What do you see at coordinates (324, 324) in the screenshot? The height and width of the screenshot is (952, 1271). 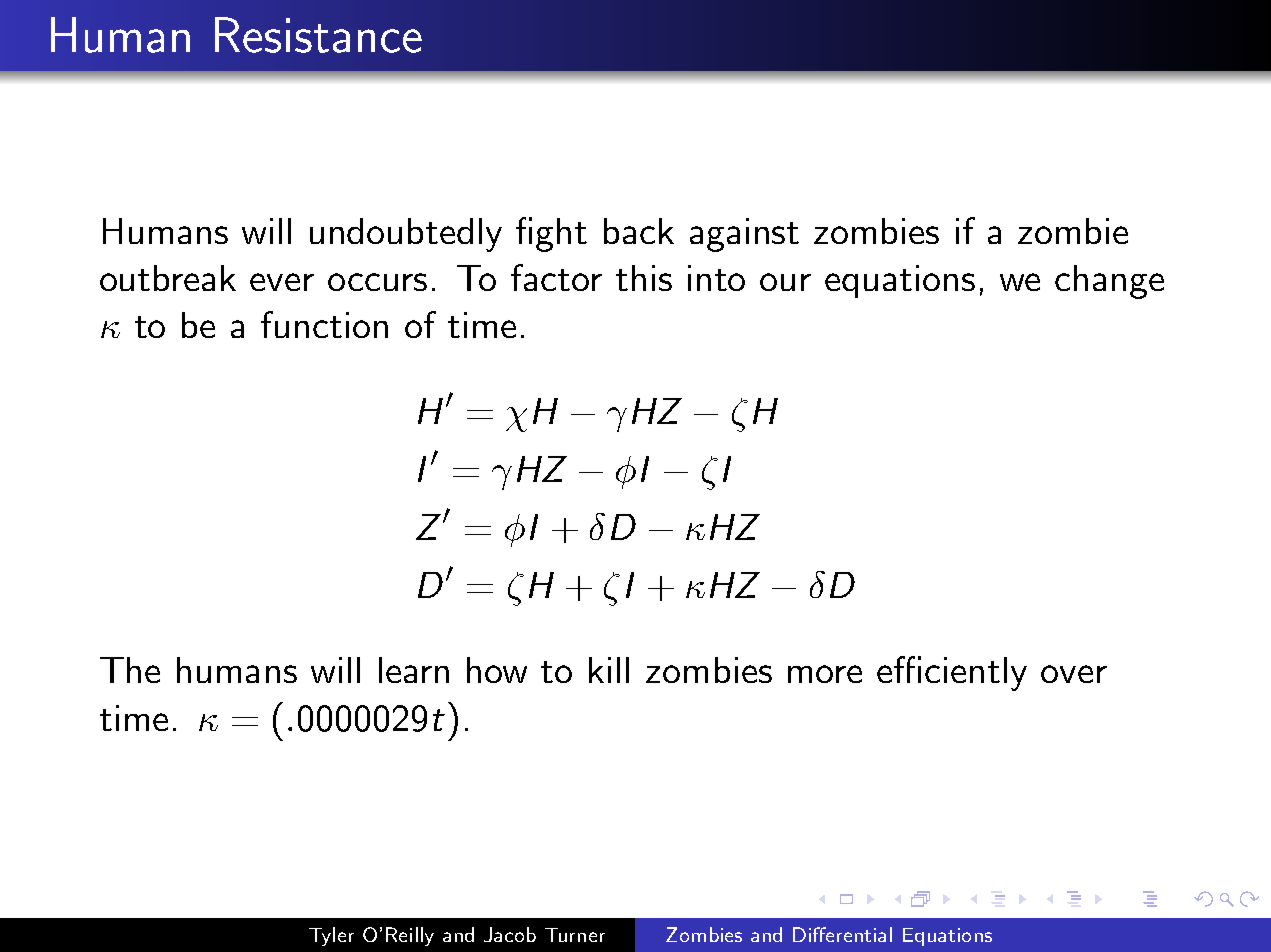 I see `function` at bounding box center [324, 324].
